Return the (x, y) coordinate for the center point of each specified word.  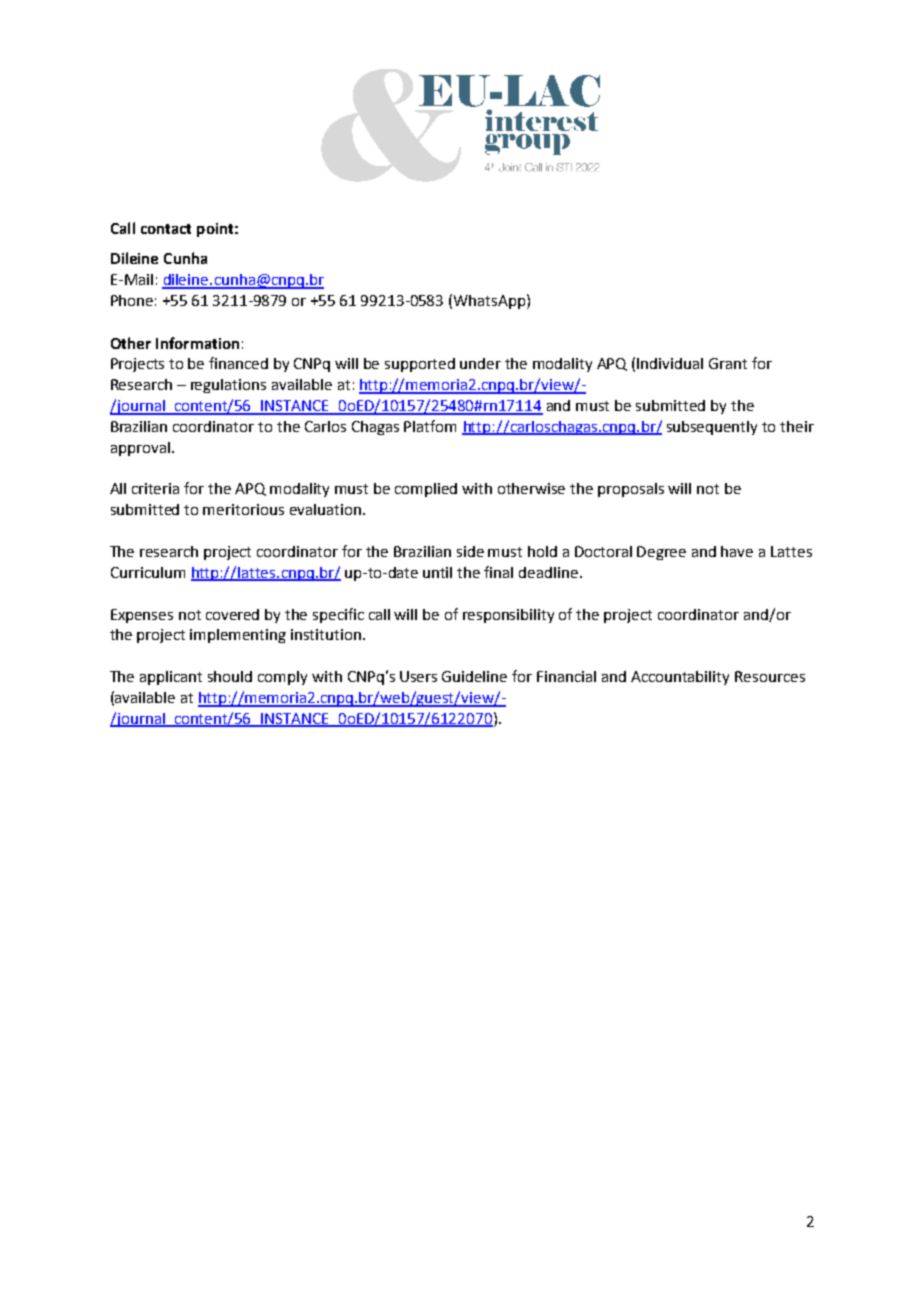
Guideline (474, 676)
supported (420, 365)
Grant (728, 363)
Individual (670, 363)
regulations (228, 386)
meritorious (243, 509)
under (480, 363)
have (737, 551)
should (230, 676)
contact (166, 229)
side (470, 551)
